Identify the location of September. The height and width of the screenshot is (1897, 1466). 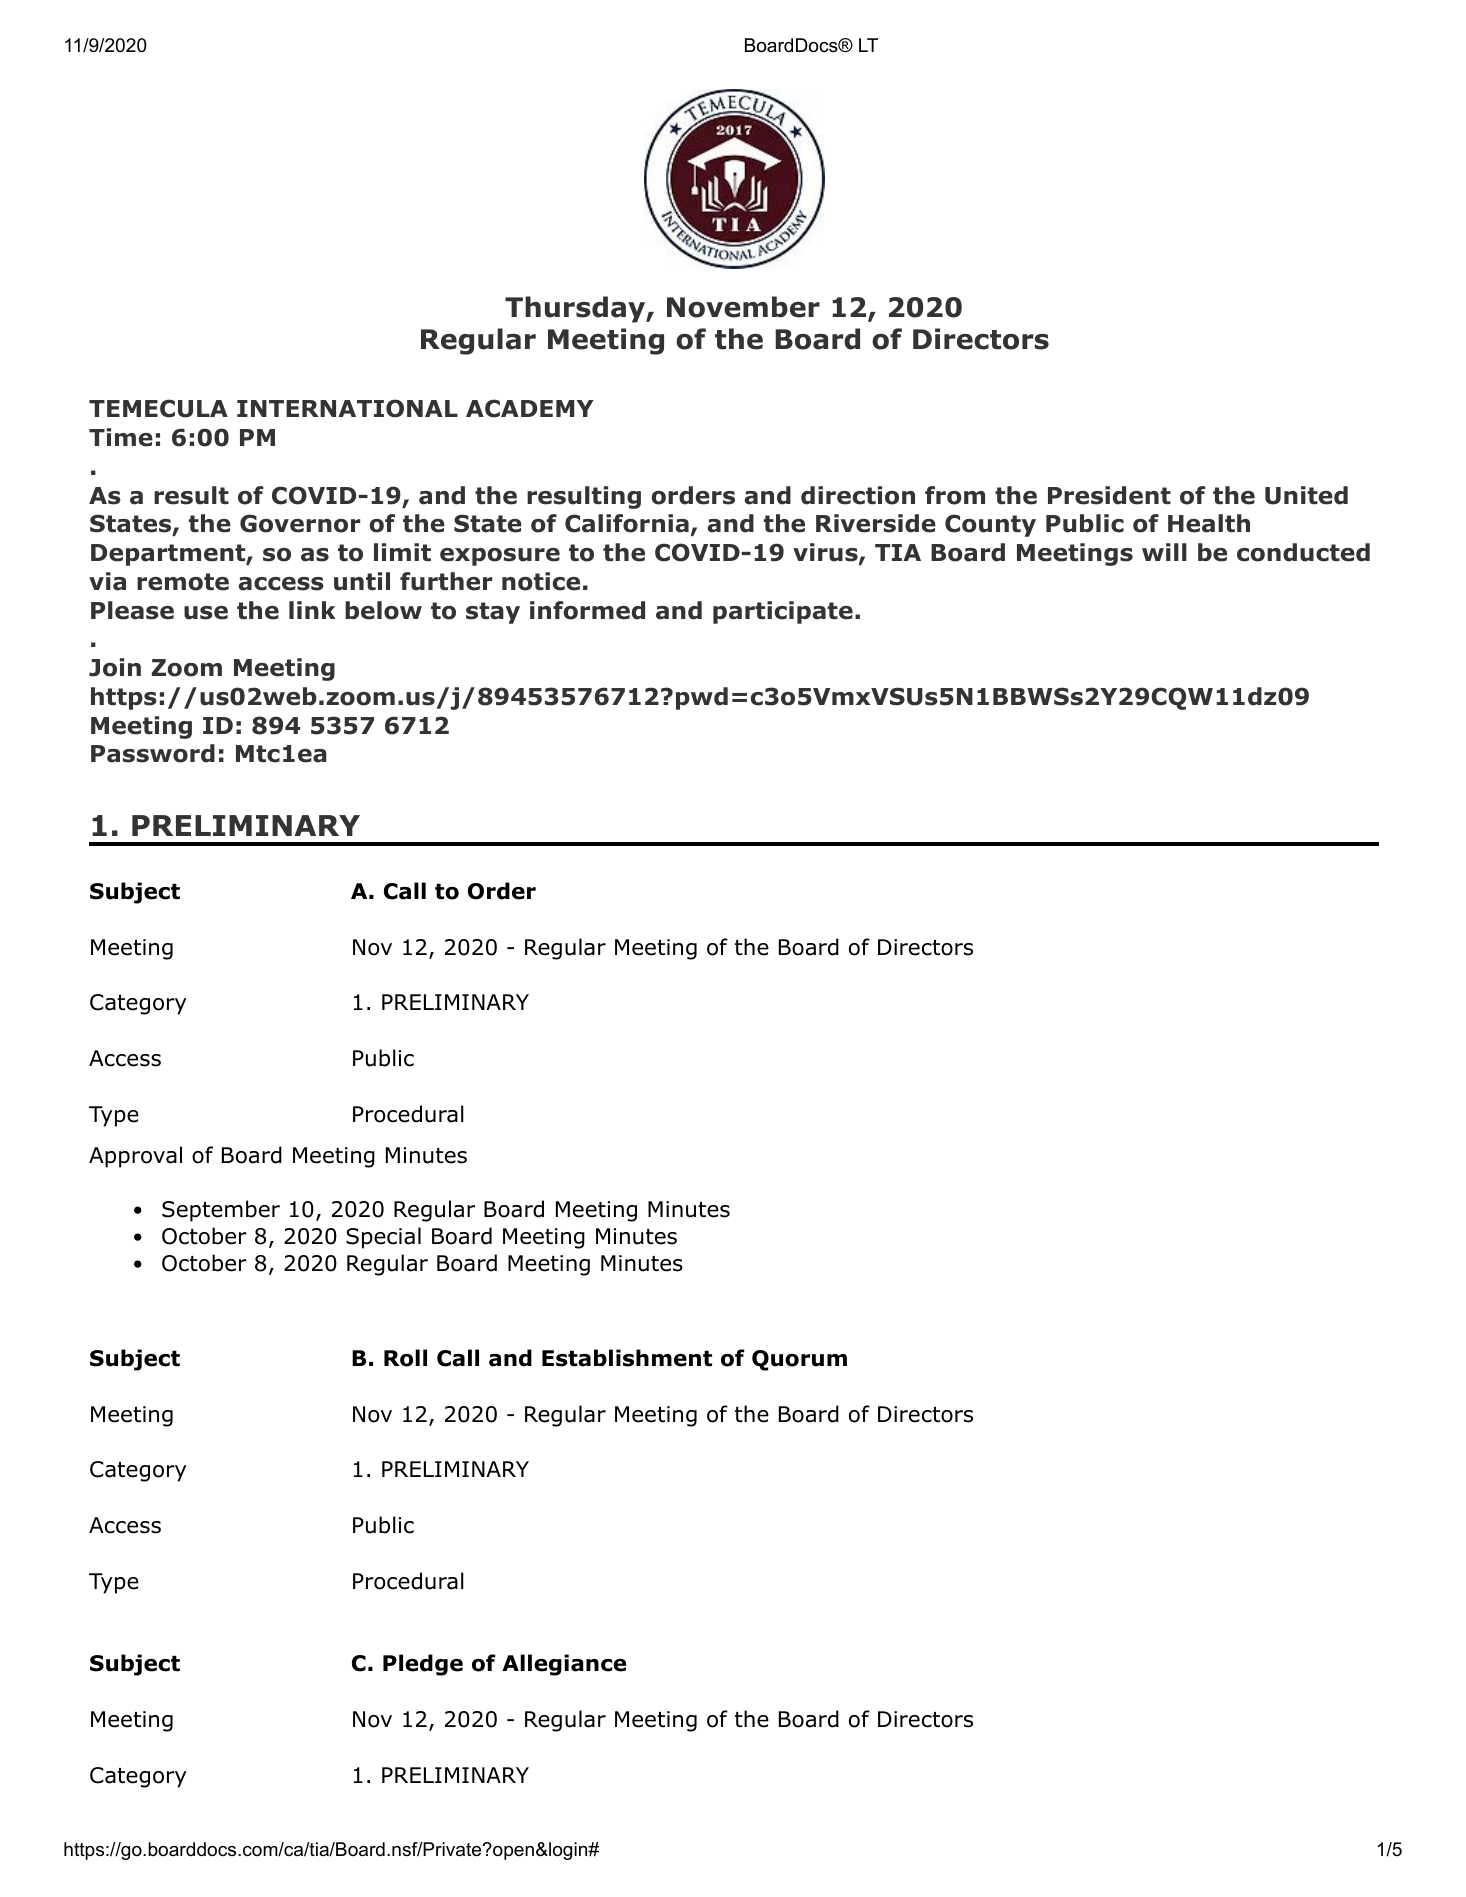
(221, 1211).
